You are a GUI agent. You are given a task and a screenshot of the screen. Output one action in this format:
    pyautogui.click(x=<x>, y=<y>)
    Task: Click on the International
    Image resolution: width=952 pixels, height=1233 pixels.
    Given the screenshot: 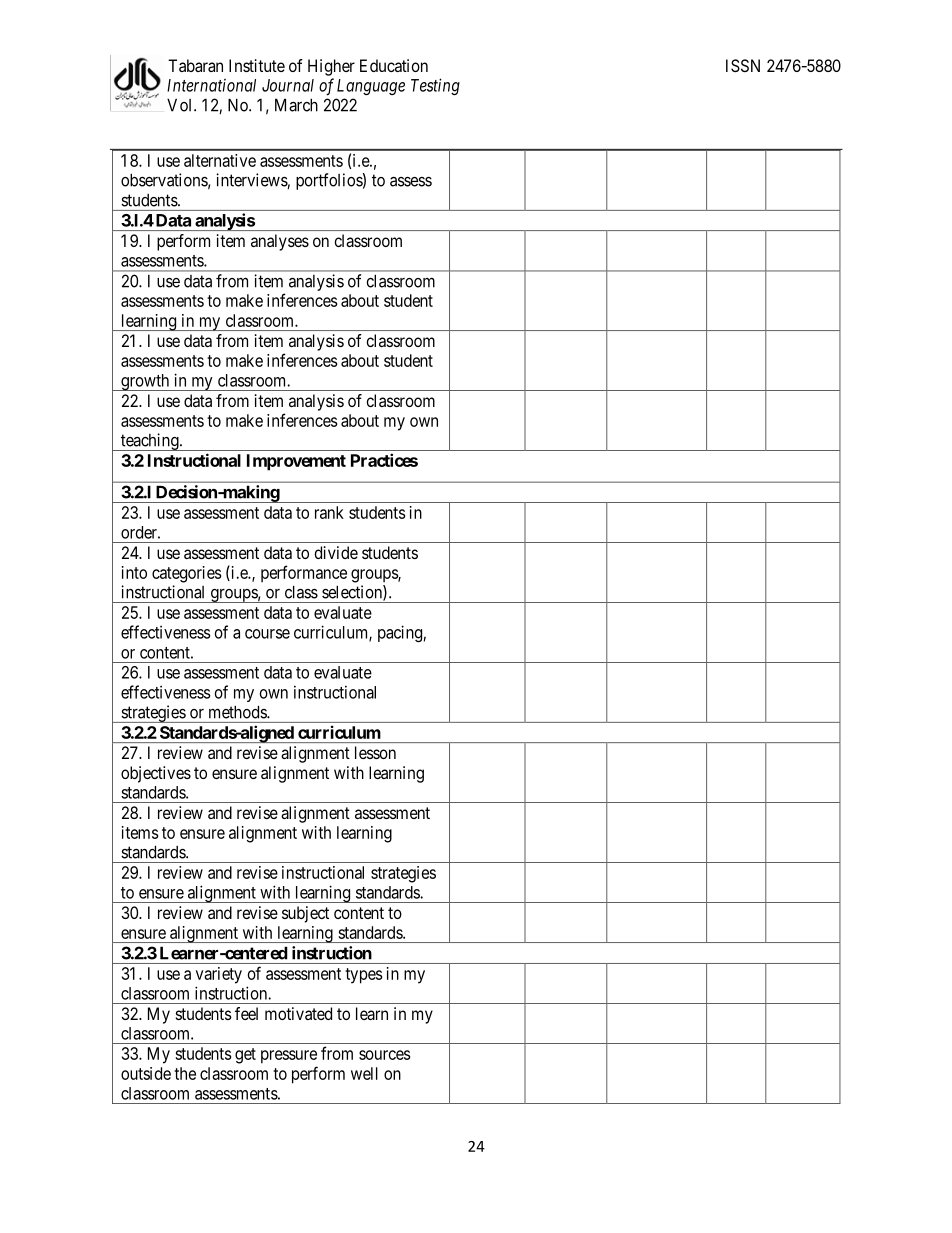 What is the action you would take?
    pyautogui.click(x=211, y=85)
